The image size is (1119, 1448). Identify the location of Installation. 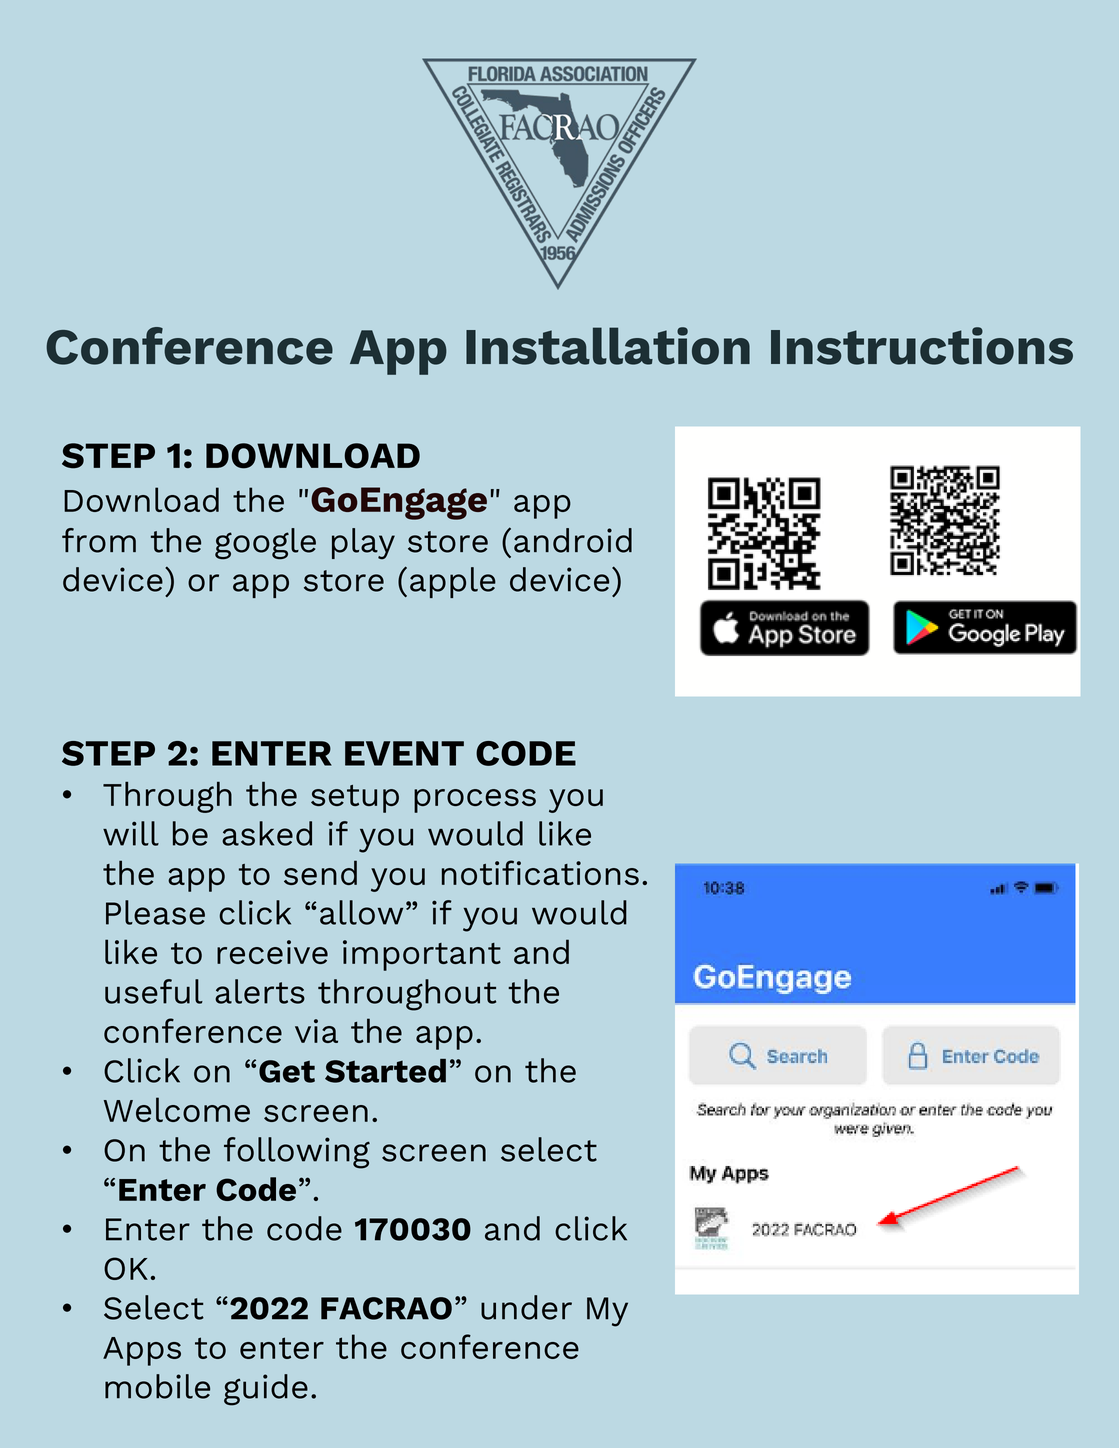
(608, 346).
